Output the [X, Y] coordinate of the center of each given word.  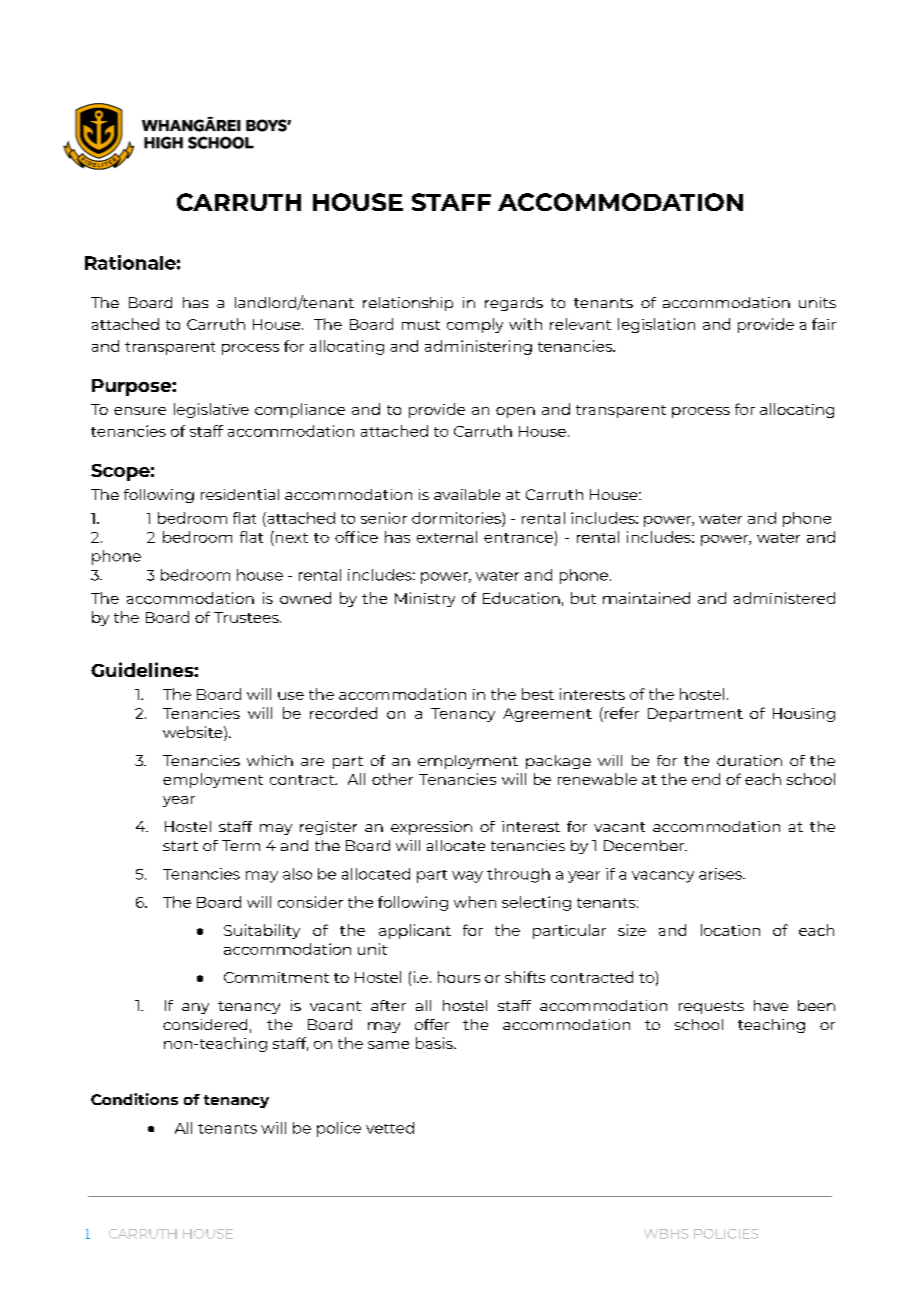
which [270, 760]
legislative [211, 410]
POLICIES [726, 1234]
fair [824, 324]
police [339, 1129]
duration [749, 760]
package [558, 762]
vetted [390, 1128]
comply [475, 325]
